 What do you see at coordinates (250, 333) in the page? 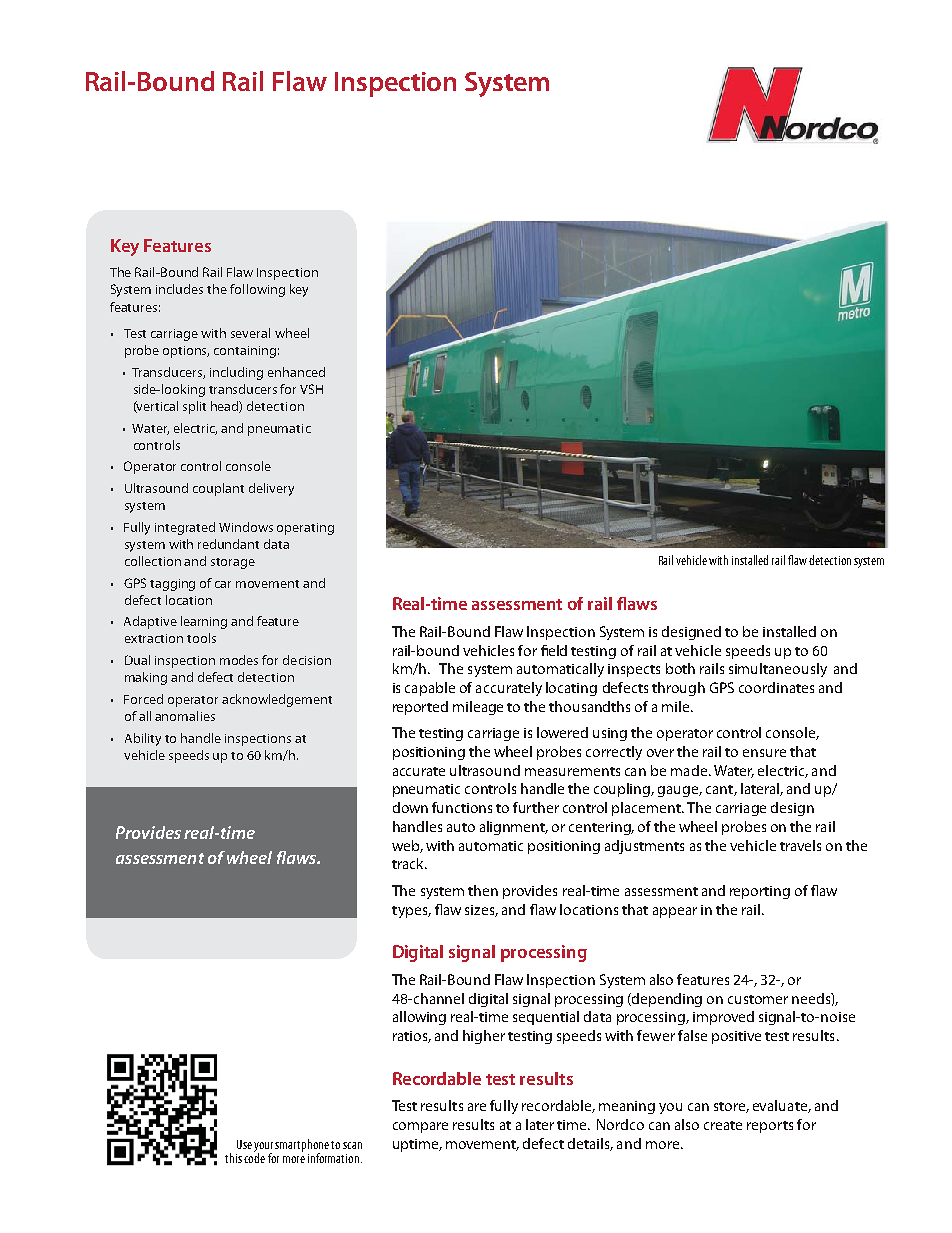
I see `several` at bounding box center [250, 333].
